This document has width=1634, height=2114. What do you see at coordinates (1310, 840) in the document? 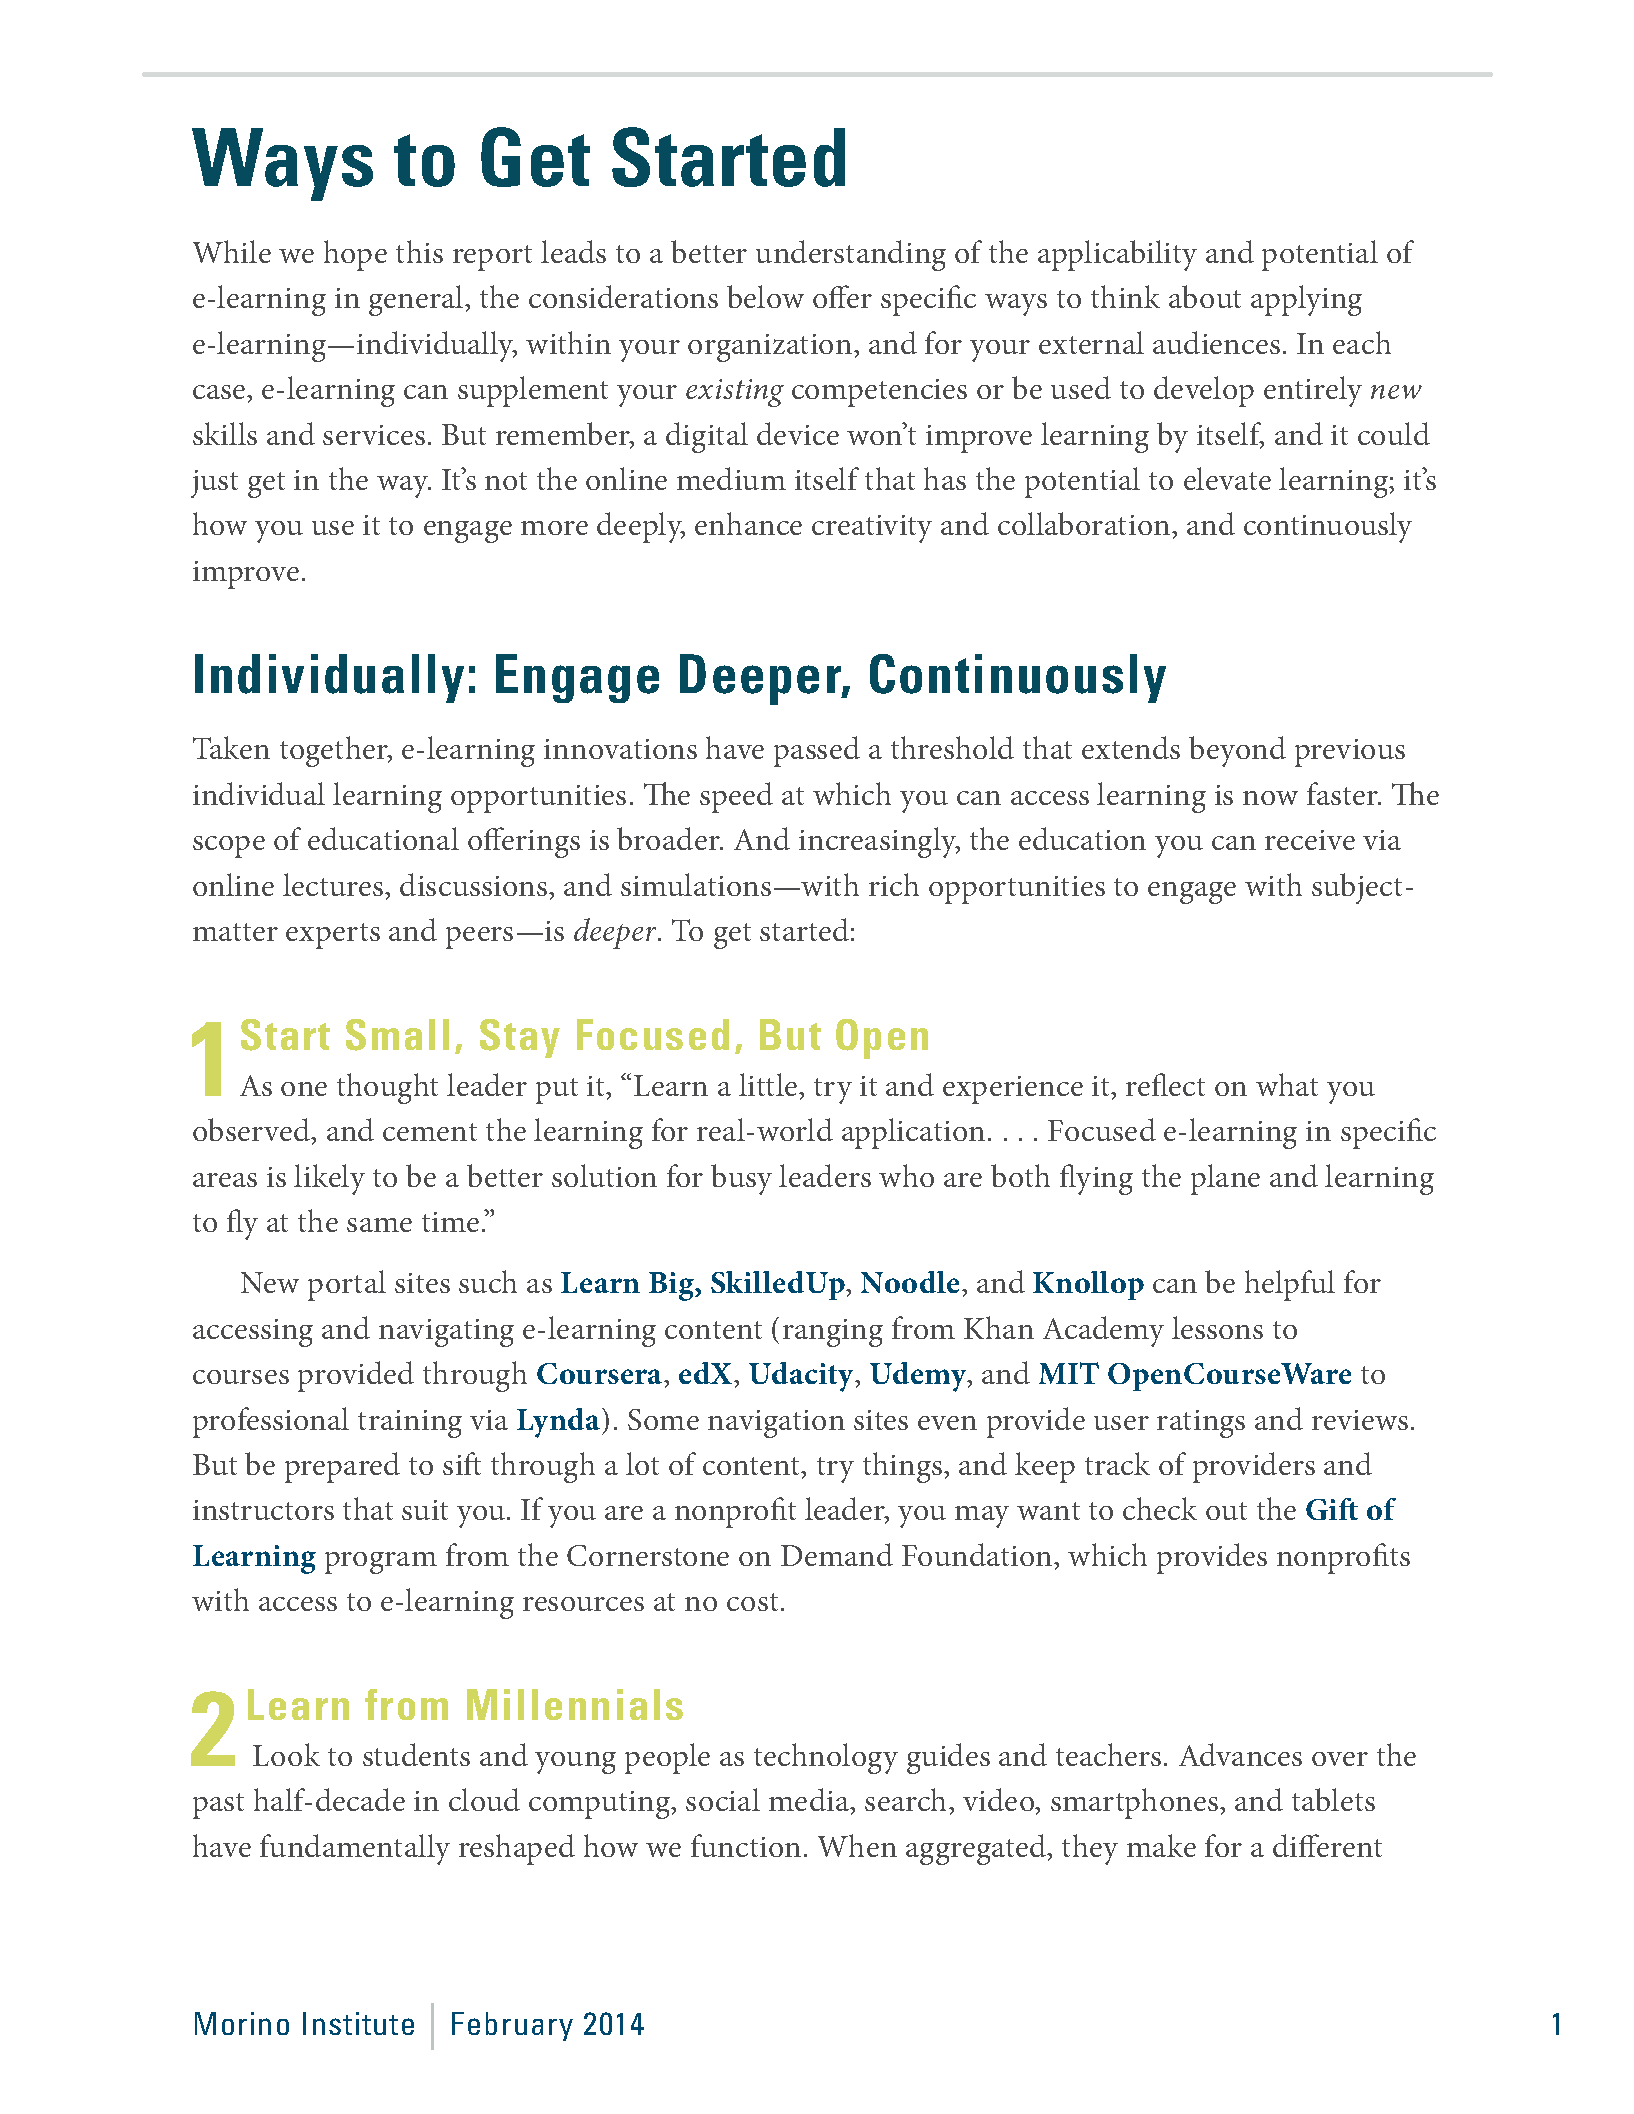
I see `receive` at bounding box center [1310, 840].
